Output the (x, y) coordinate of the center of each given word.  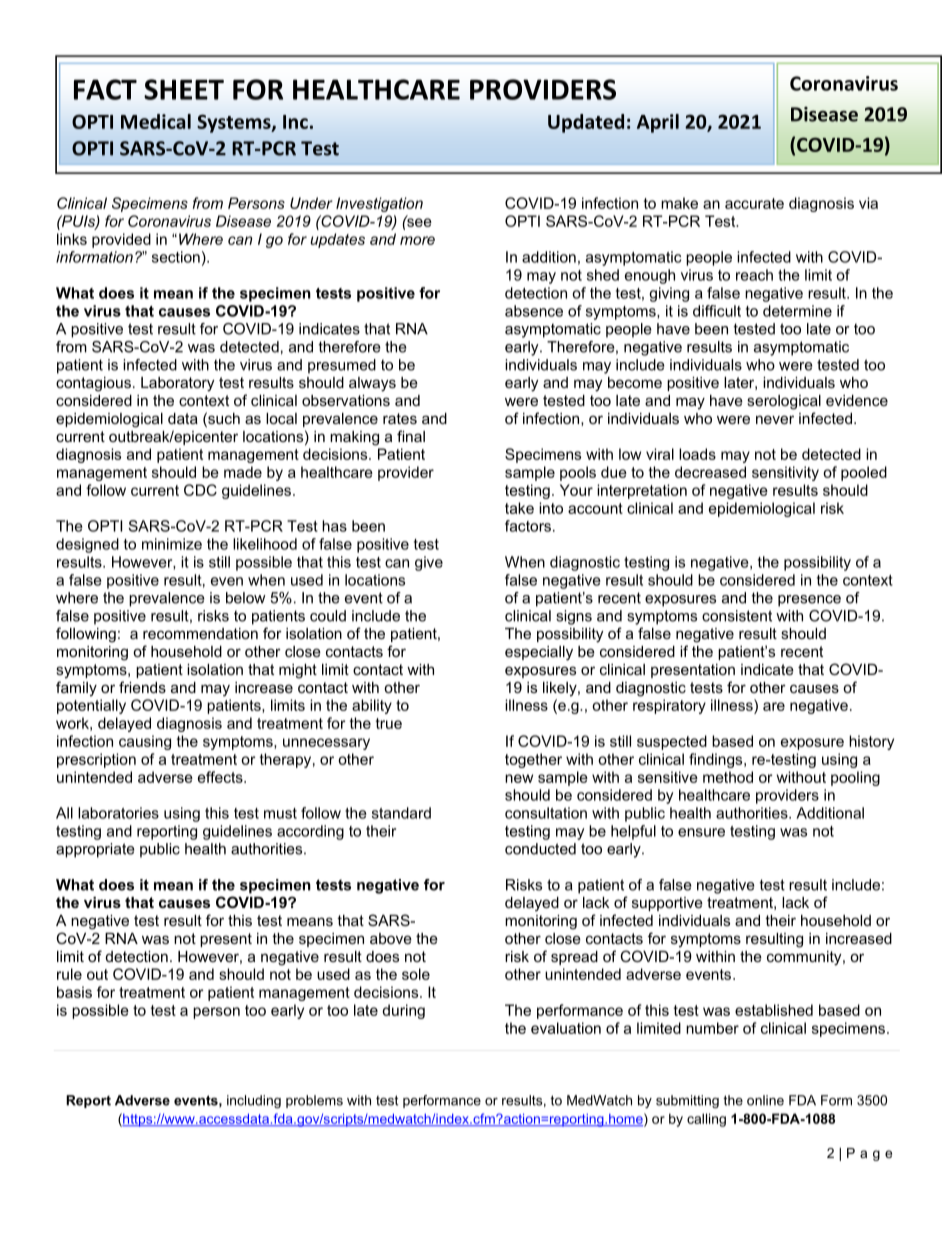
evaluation (566, 1028)
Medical (156, 121)
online (765, 1100)
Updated (586, 123)
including (254, 1101)
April (658, 123)
